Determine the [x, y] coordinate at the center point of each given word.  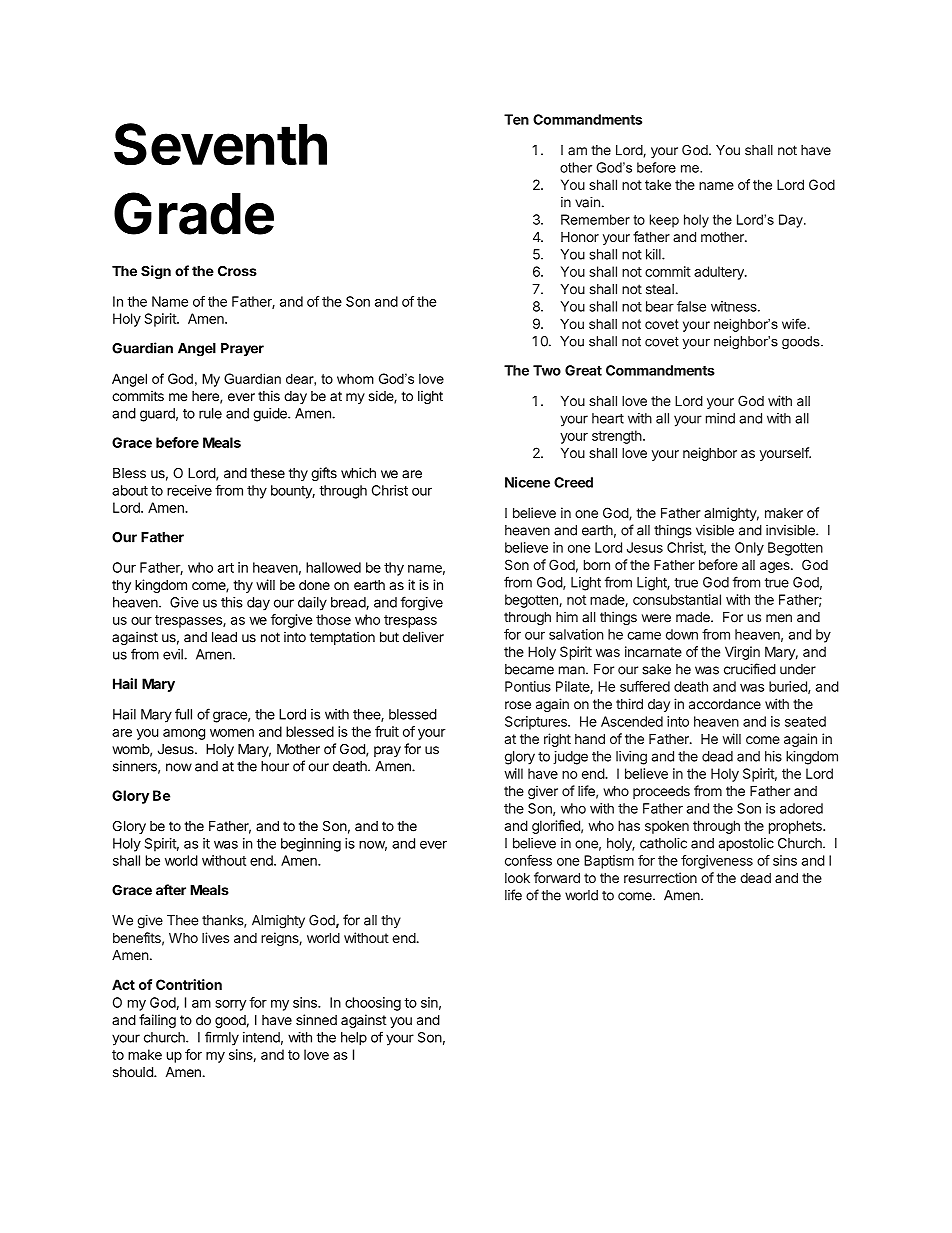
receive [189, 490]
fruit [387, 731]
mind [720, 418]
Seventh [220, 144]
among [184, 734]
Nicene [527, 482]
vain [587, 202]
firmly [222, 1038]
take [658, 184]
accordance [725, 704]
